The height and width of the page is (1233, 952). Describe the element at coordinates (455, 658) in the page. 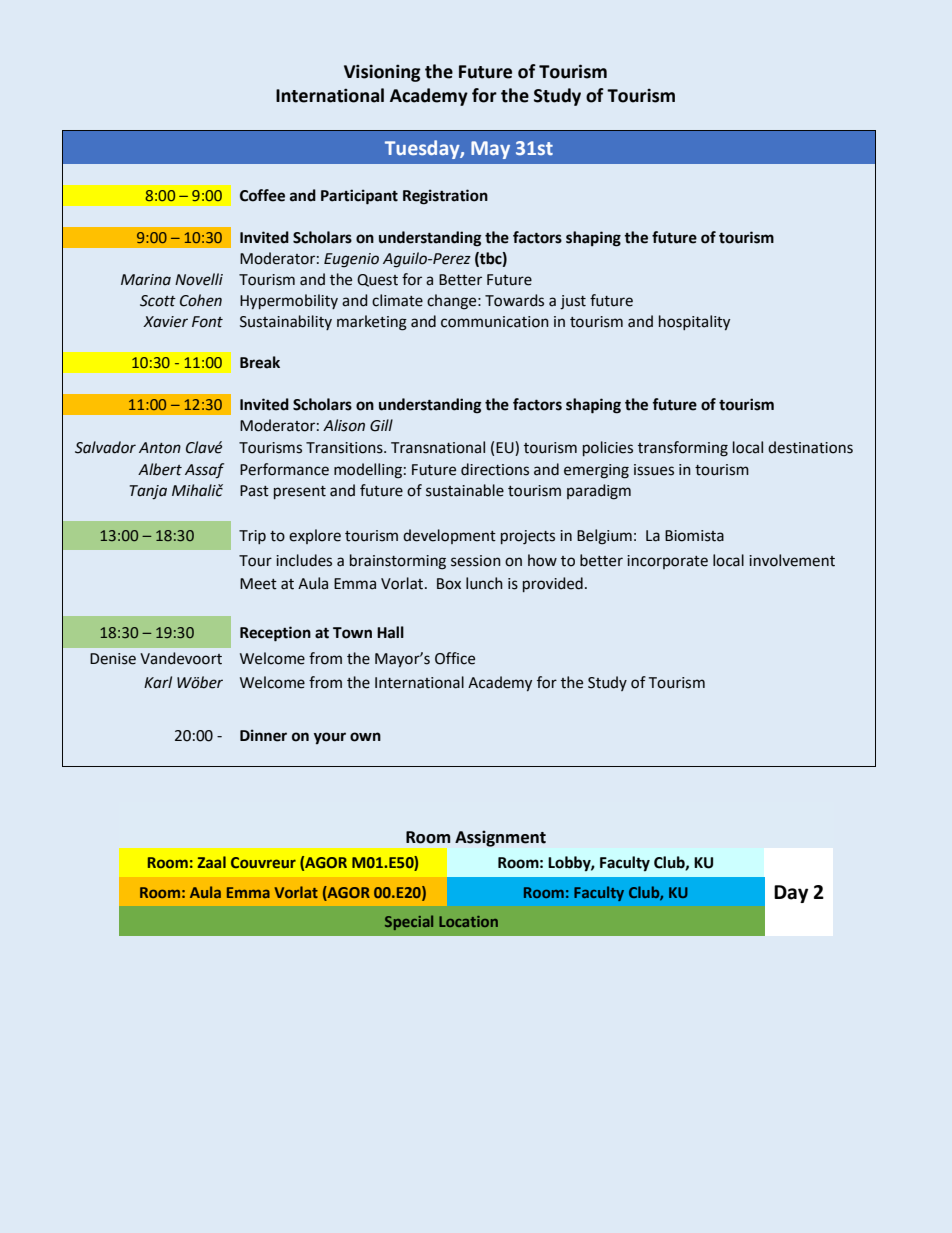

I see `Office` at that location.
